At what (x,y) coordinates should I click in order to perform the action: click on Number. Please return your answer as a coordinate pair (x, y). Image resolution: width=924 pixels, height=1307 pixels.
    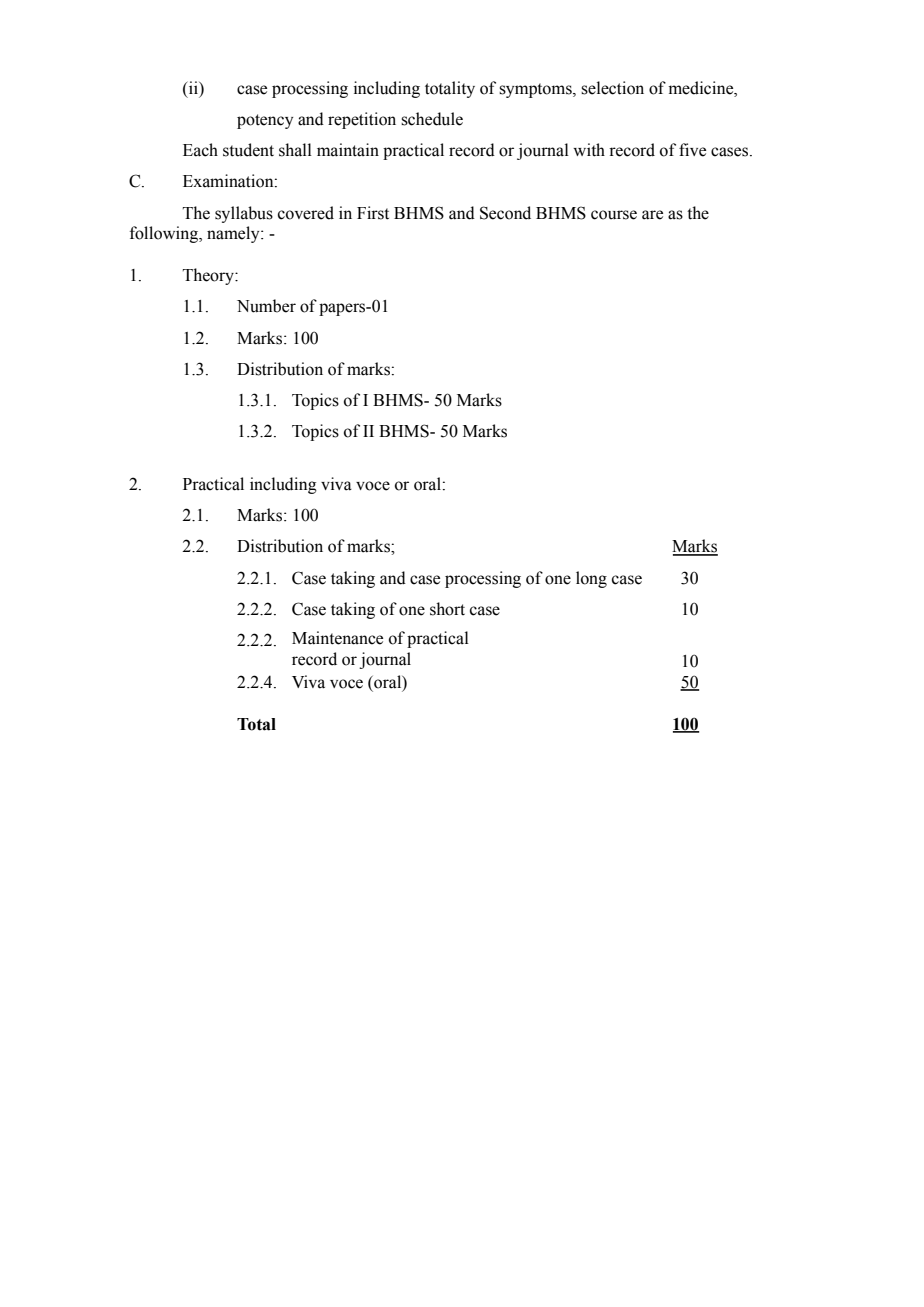
    Looking at the image, I should click on (266, 306).
